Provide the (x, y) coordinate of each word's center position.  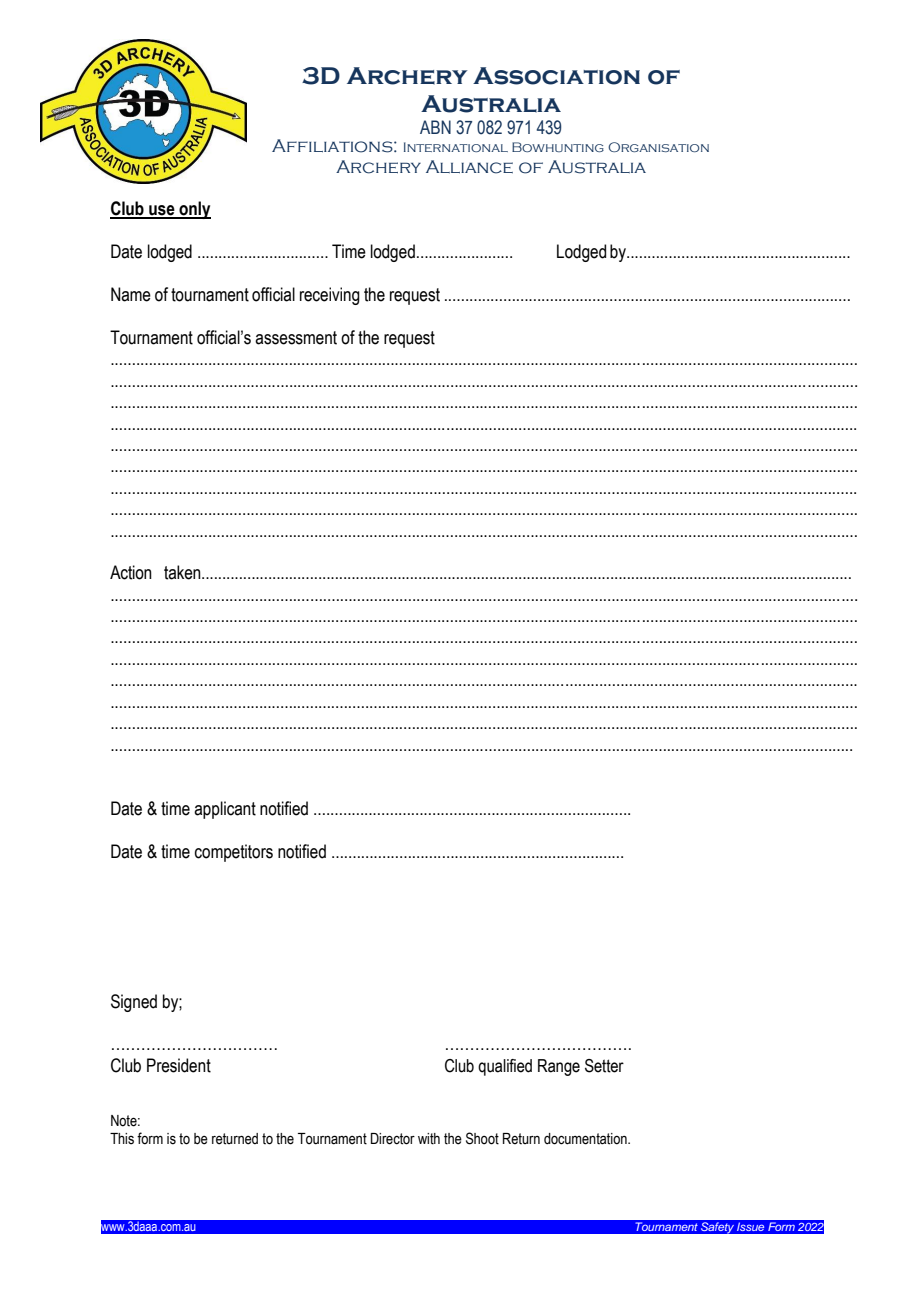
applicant (225, 810)
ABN (435, 127)
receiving (330, 296)
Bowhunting (558, 147)
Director (393, 1139)
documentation (586, 1139)
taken (183, 572)
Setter (604, 1066)
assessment (296, 338)
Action (131, 572)
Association (556, 76)
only (194, 210)
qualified (505, 1067)
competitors (234, 853)
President (179, 1065)
